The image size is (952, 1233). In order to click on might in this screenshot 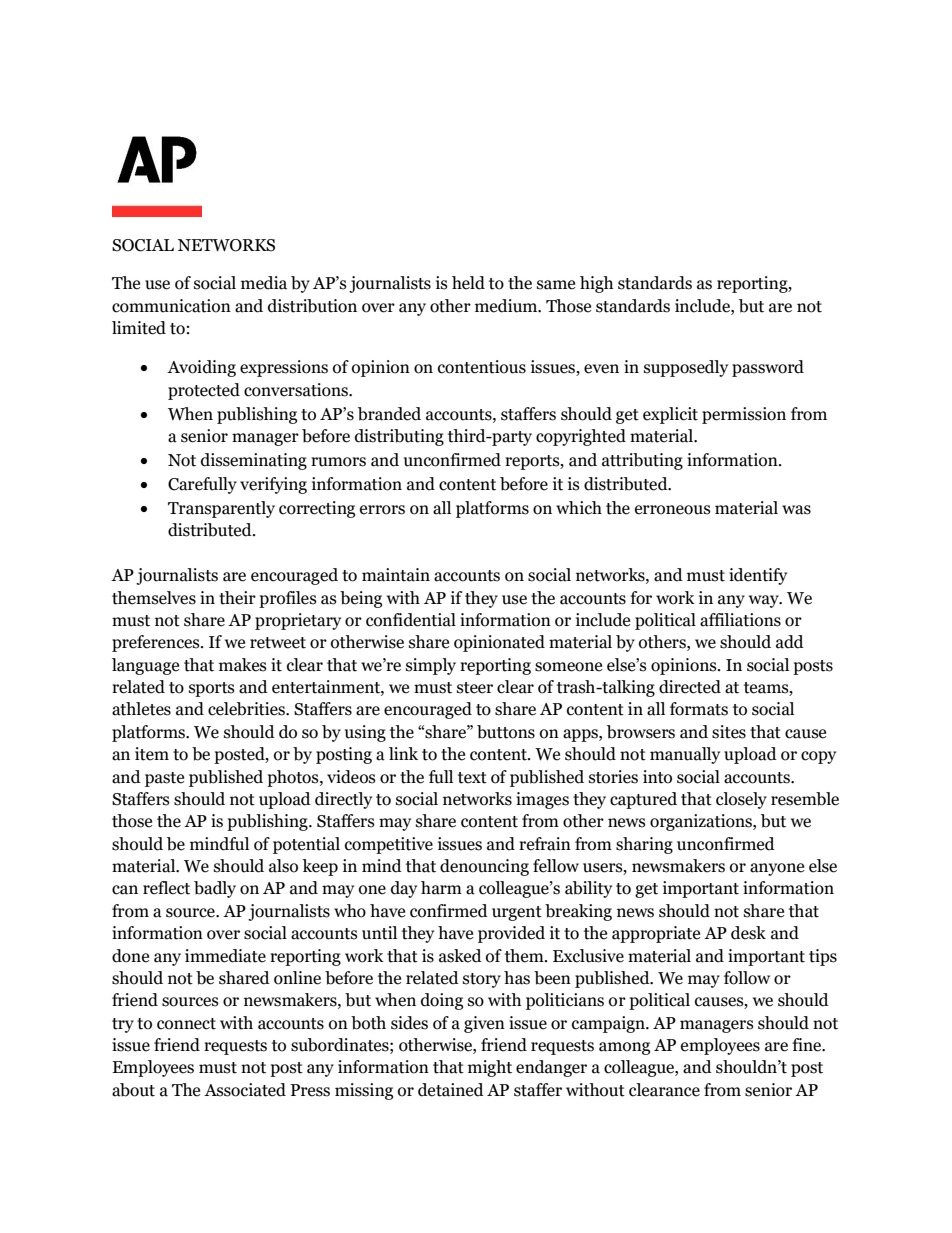, I will do `click(490, 1068)`.
